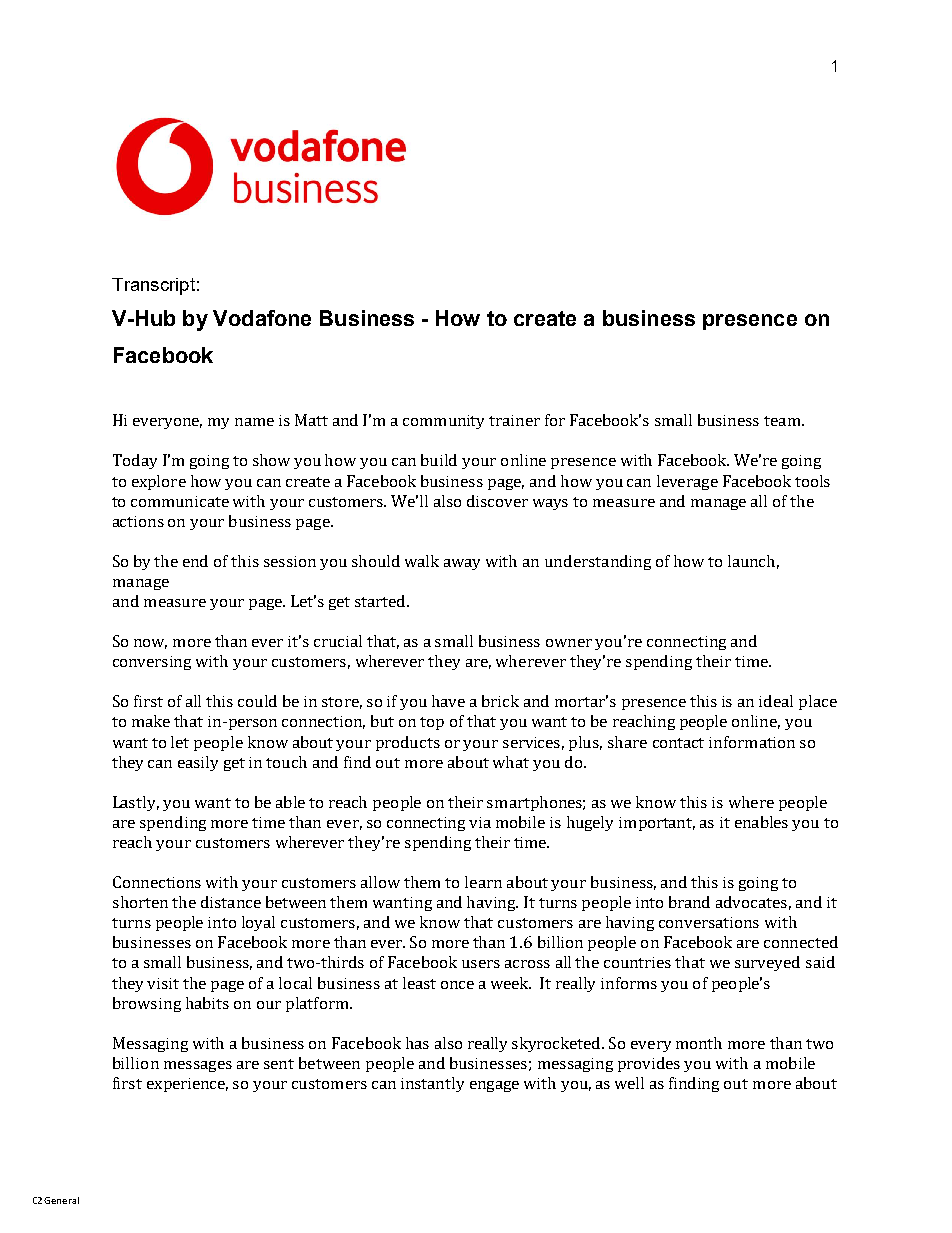 Image resolution: width=952 pixels, height=1233 pixels. Describe the element at coordinates (432, 1084) in the screenshot. I see `instantly` at that location.
